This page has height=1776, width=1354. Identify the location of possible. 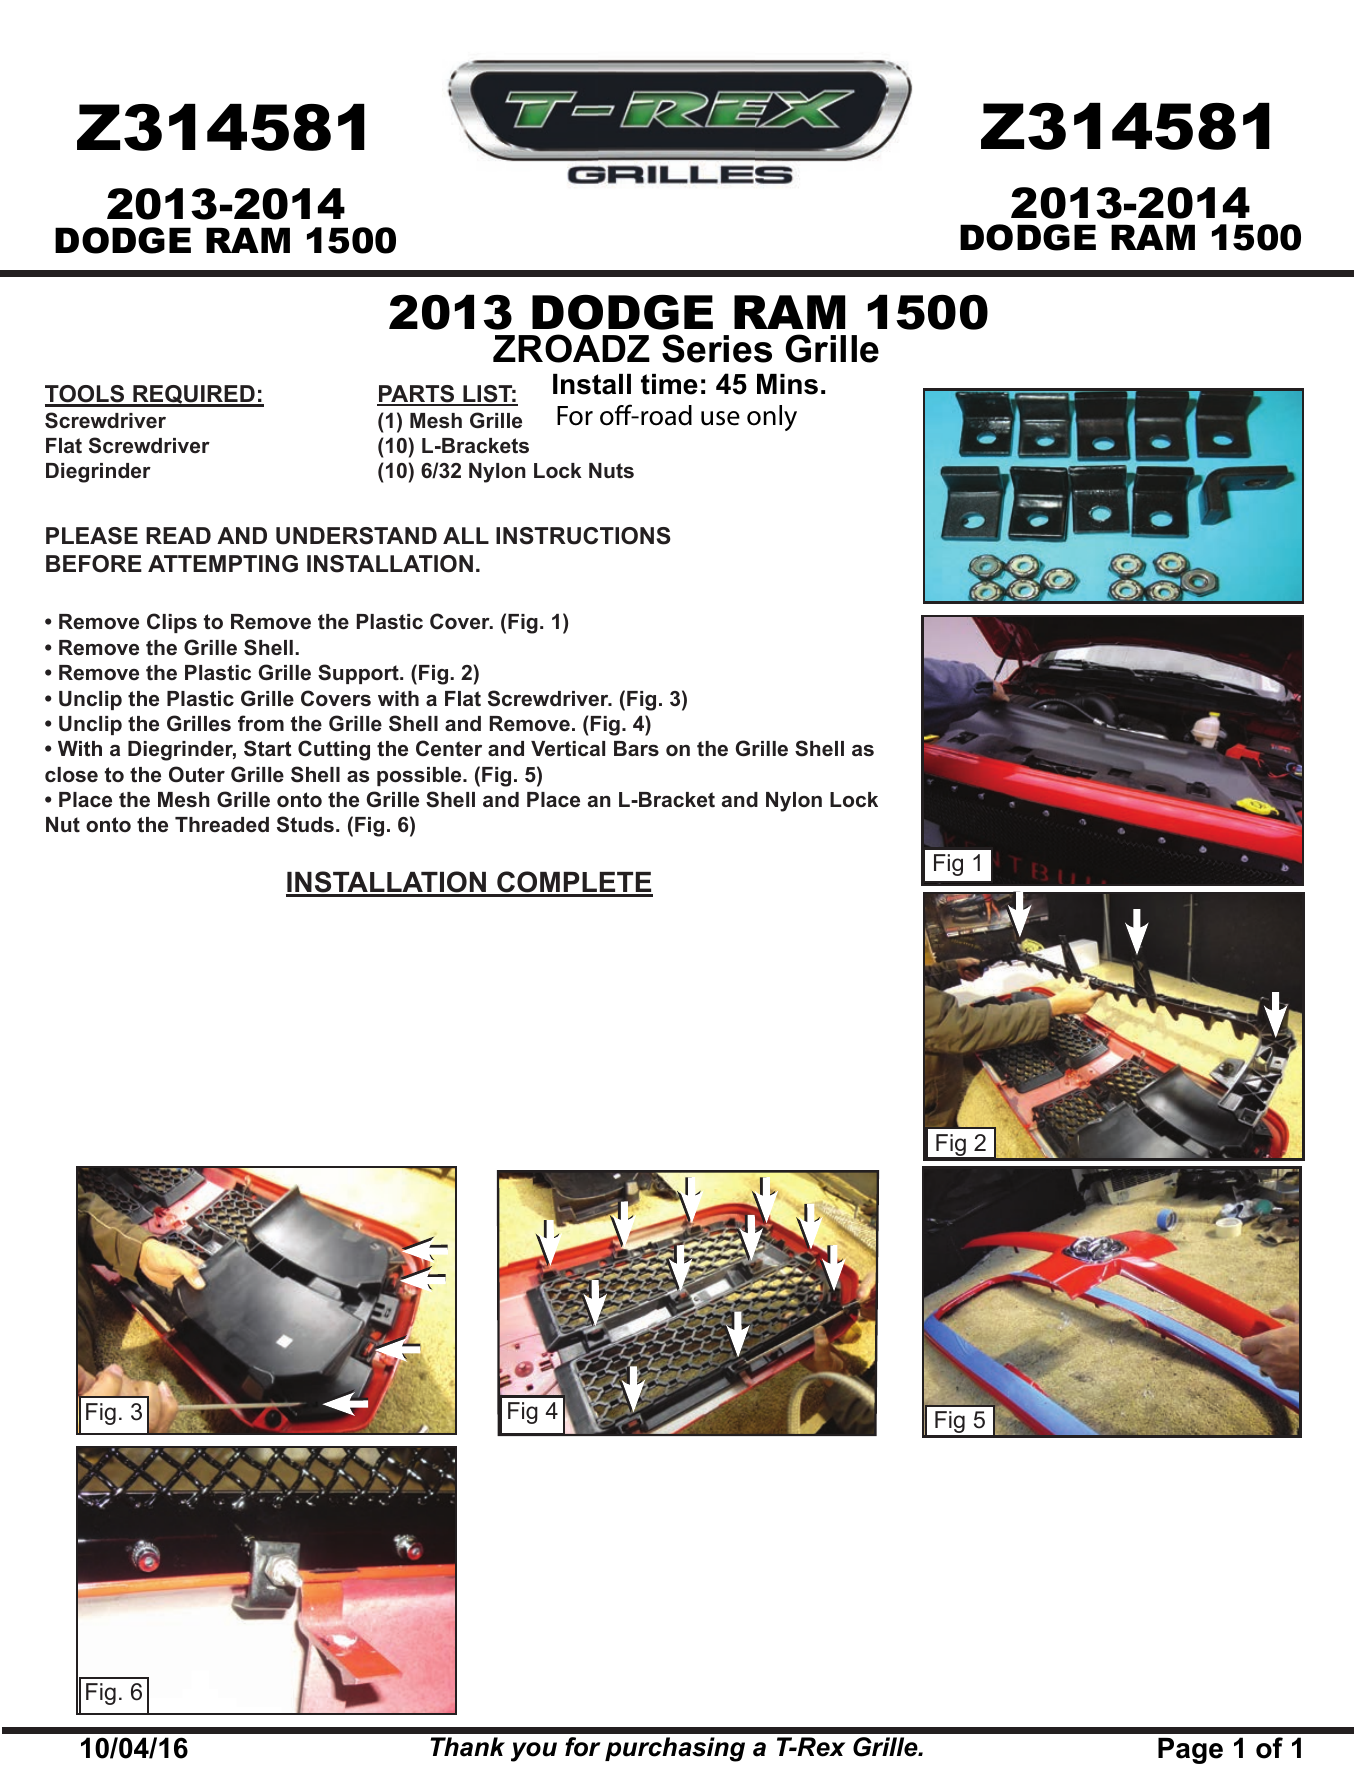
(420, 776).
